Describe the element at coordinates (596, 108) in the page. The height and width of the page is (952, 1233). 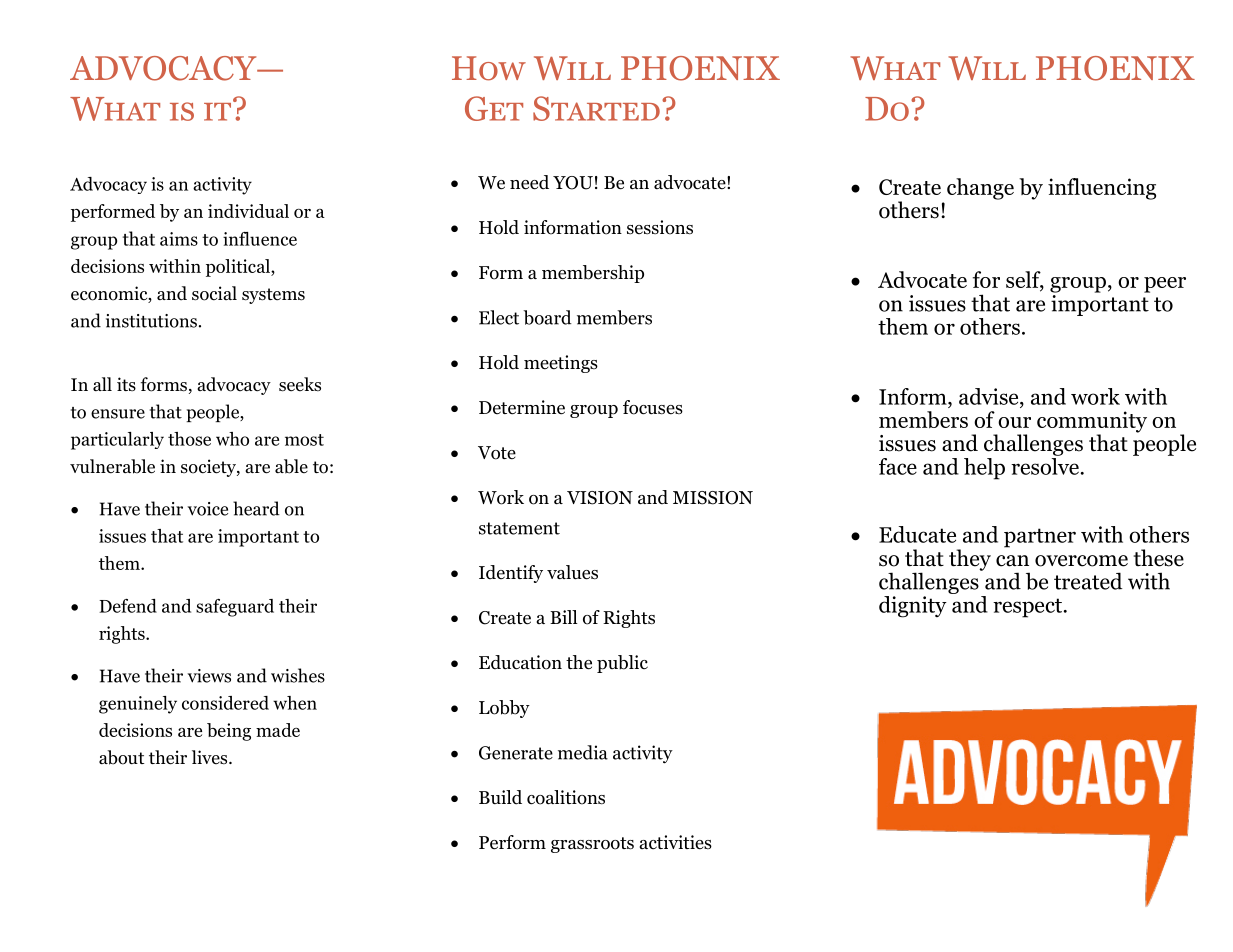
I see `Started` at that location.
